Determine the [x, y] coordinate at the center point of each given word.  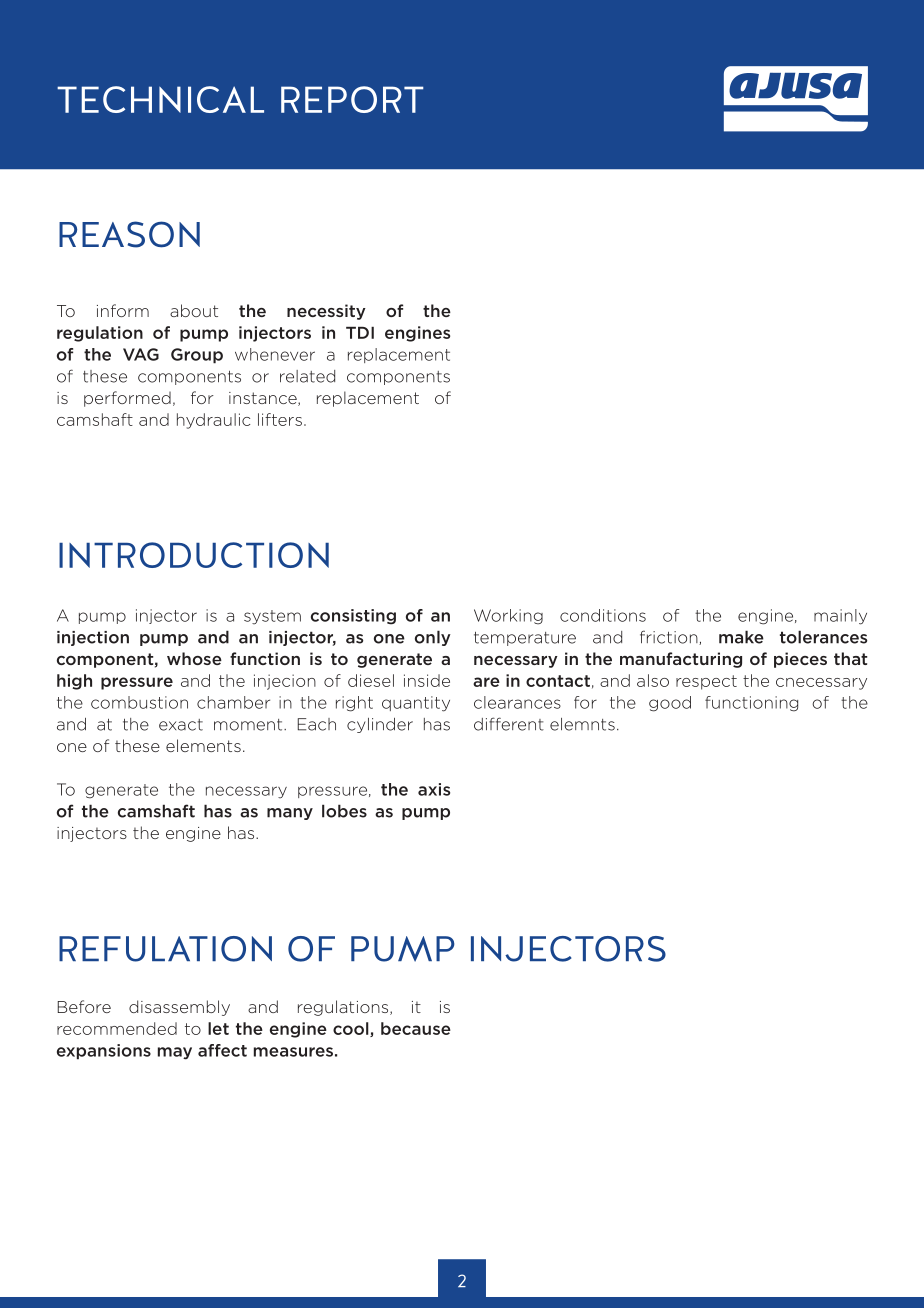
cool [352, 1029]
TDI [360, 333]
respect [706, 682]
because [416, 1028]
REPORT [352, 99]
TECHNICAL [160, 99]
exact [181, 725]
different [509, 724]
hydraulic [213, 421]
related [307, 376]
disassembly [179, 1008]
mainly [840, 617]
